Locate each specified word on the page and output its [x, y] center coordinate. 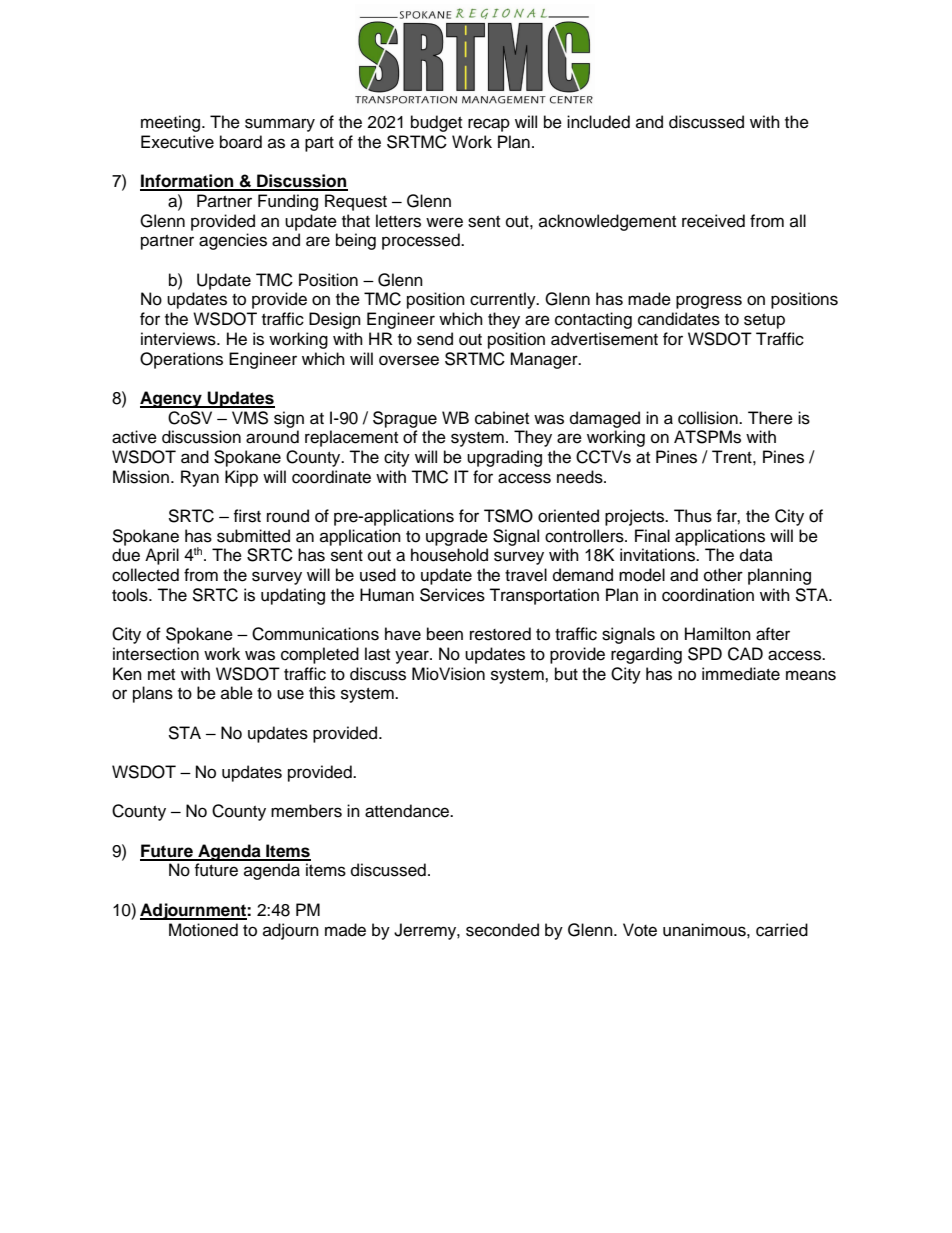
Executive [177, 142]
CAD [745, 654]
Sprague [405, 419]
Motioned [203, 930]
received [713, 221]
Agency [172, 399]
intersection [156, 654]
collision [709, 418]
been [445, 634]
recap [489, 125]
